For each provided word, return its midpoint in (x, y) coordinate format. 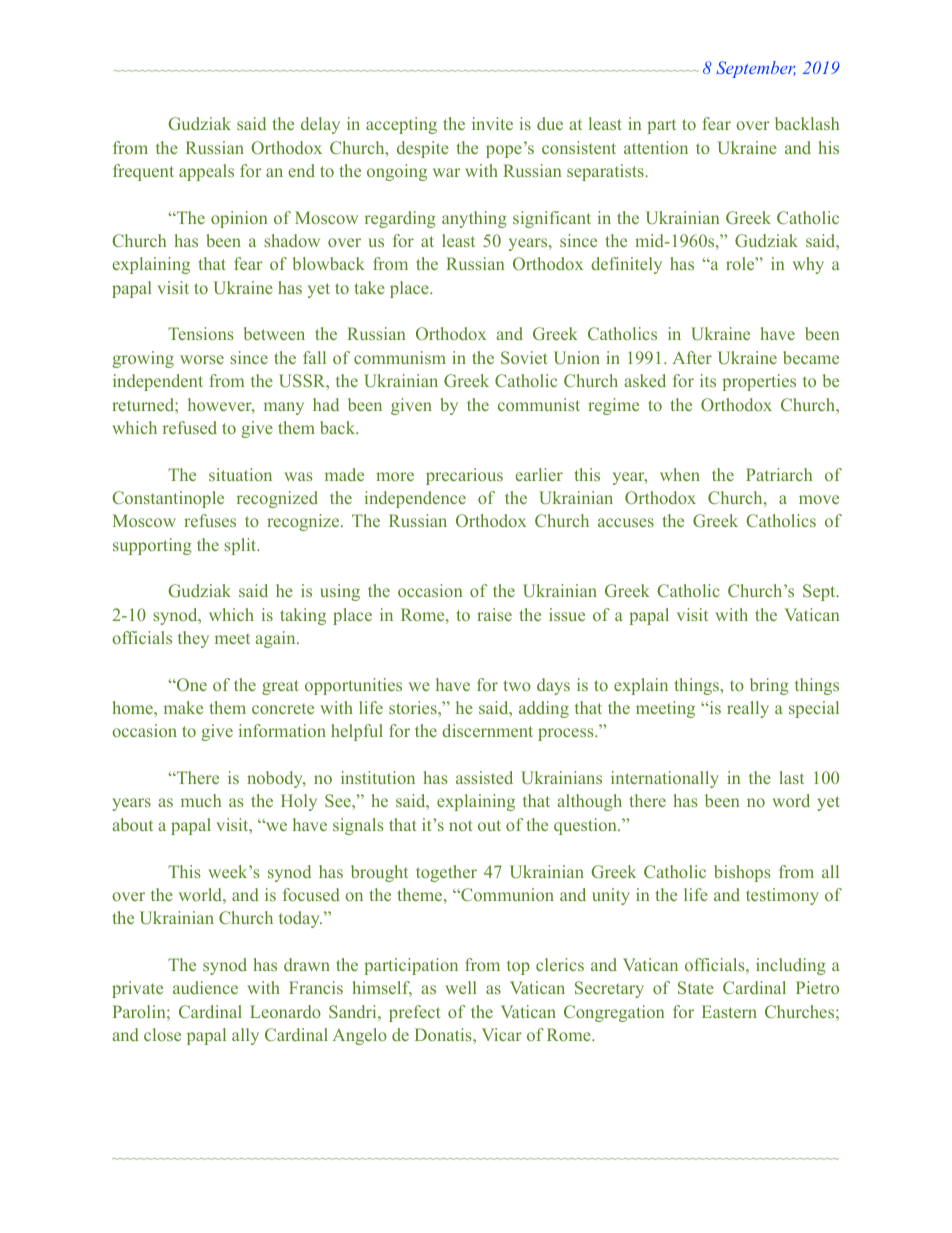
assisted (484, 777)
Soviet (524, 357)
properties (759, 382)
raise (494, 614)
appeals (206, 172)
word (791, 800)
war (446, 172)
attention (656, 147)
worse (202, 359)
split (241, 546)
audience (205, 987)
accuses (626, 522)
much (201, 800)
